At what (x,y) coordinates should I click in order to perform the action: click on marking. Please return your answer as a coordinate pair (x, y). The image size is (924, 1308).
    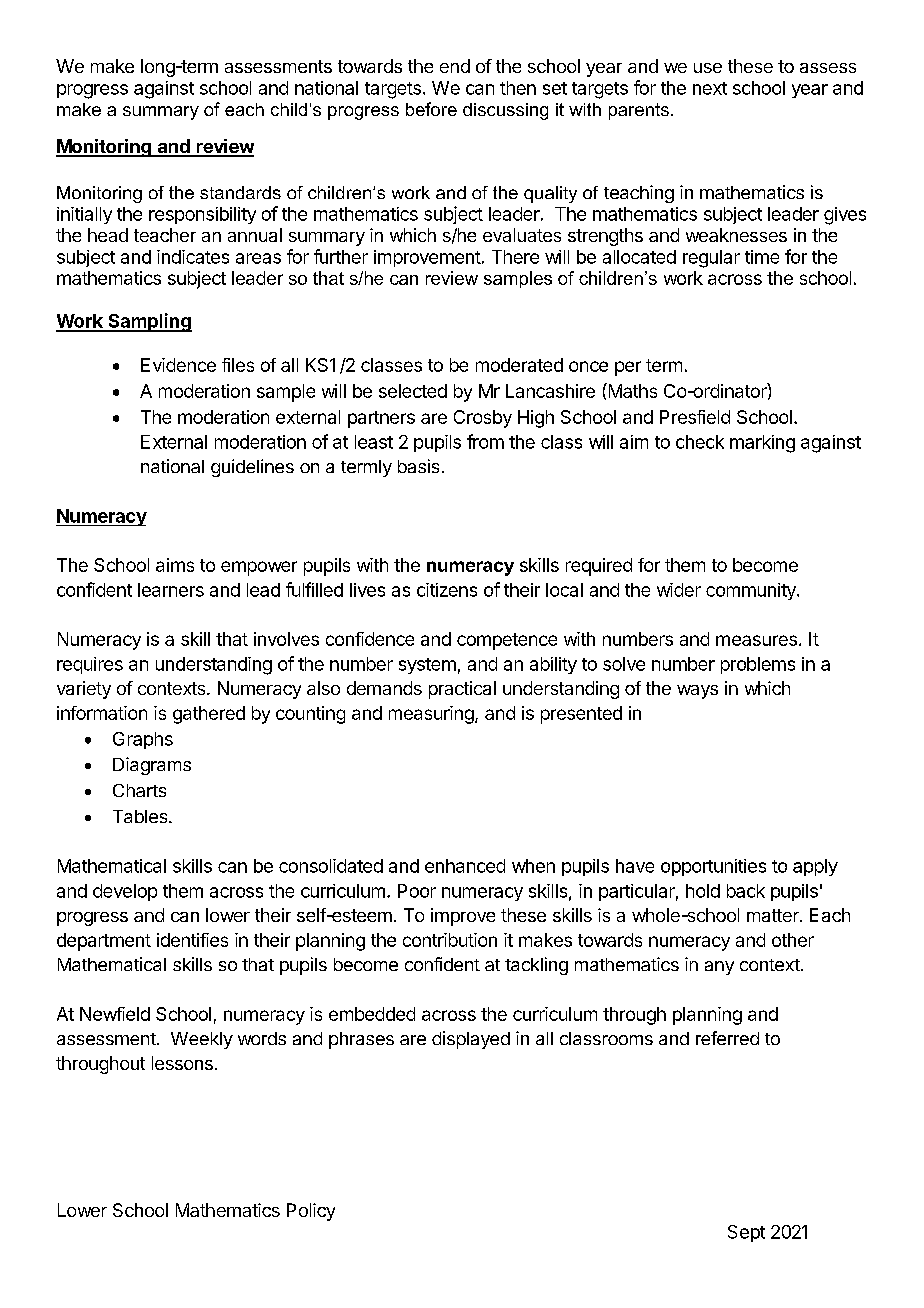
    Looking at the image, I should click on (762, 444).
